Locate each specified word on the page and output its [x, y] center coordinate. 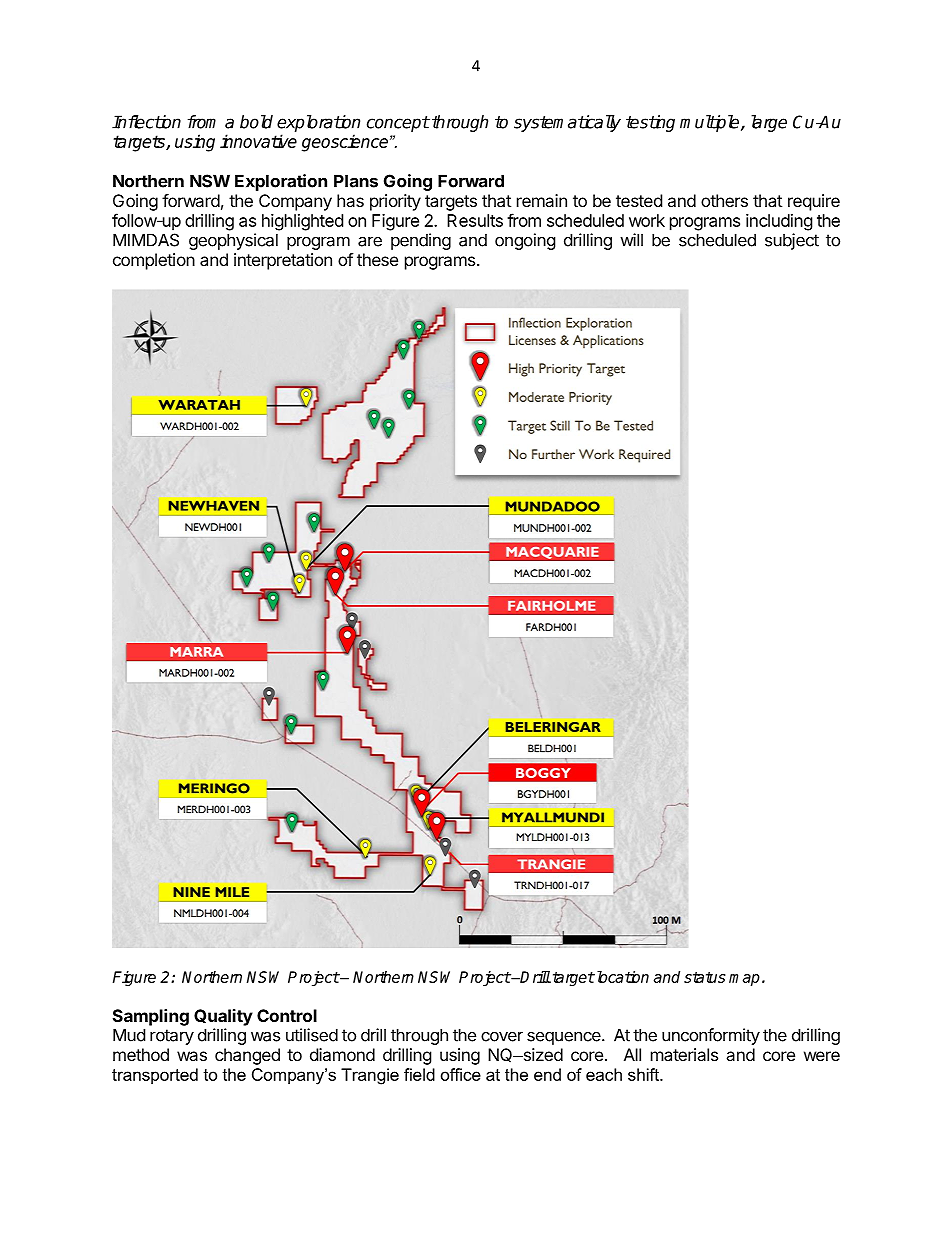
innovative [258, 141]
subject [792, 241]
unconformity [711, 1036]
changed [247, 1056]
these [377, 259]
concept [398, 124]
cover [502, 1036]
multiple [711, 123]
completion [154, 261]
